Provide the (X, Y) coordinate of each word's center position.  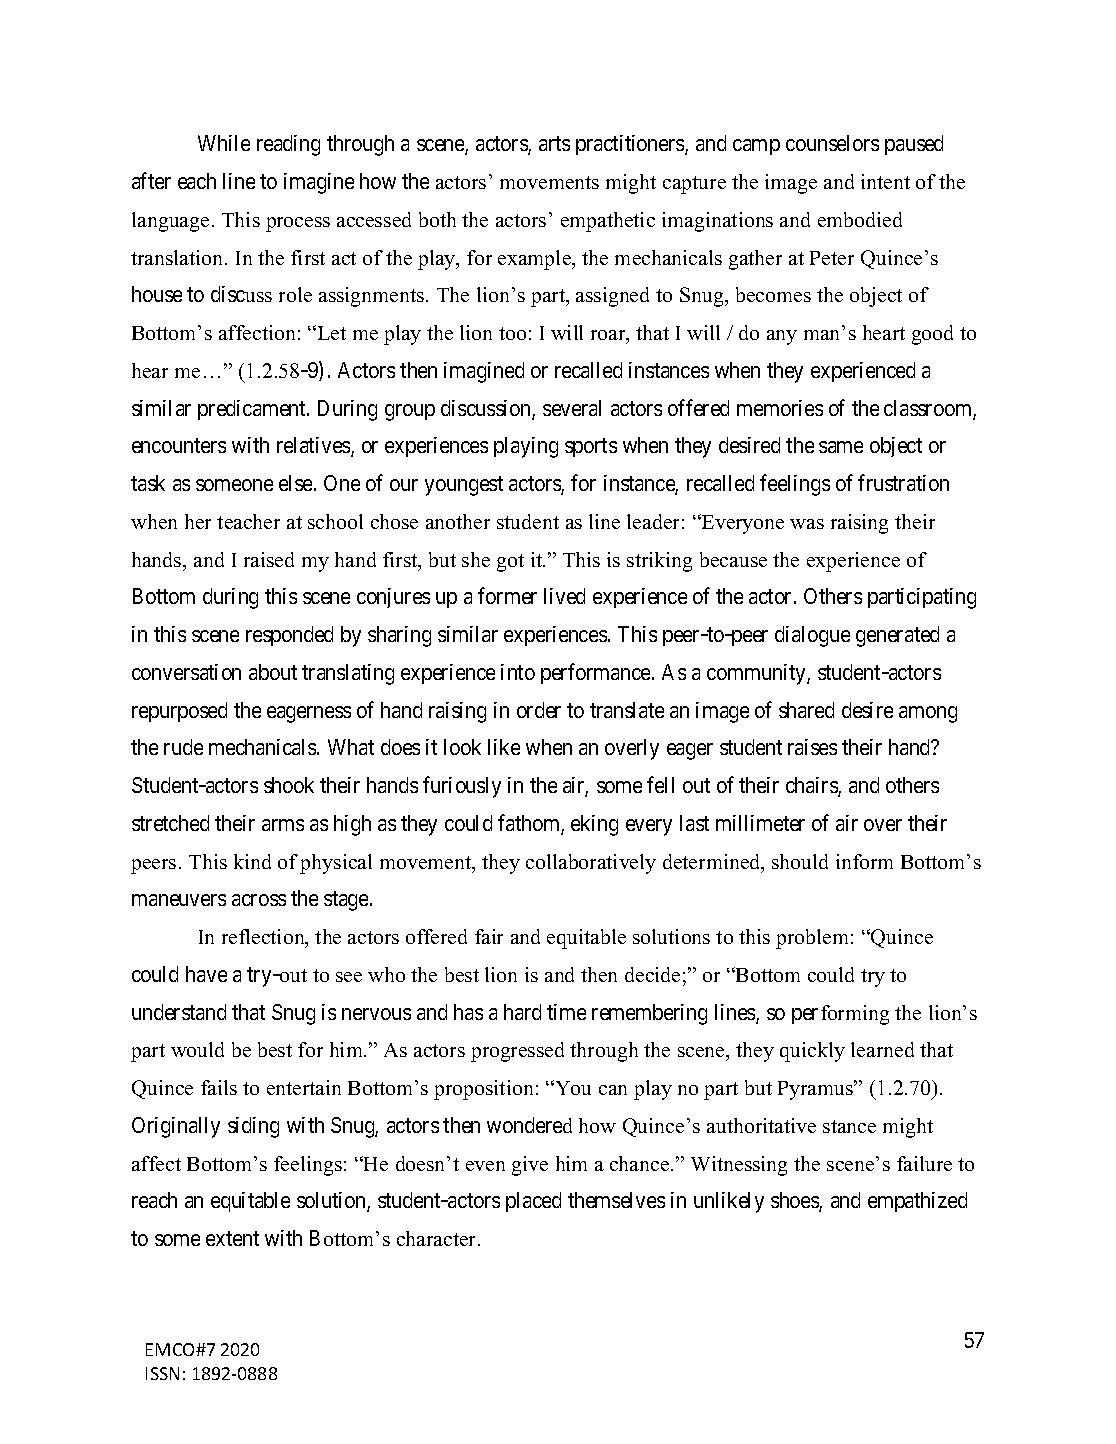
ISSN (162, 1373)
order (539, 710)
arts (554, 144)
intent (885, 181)
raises (812, 747)
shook (289, 785)
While (224, 143)
